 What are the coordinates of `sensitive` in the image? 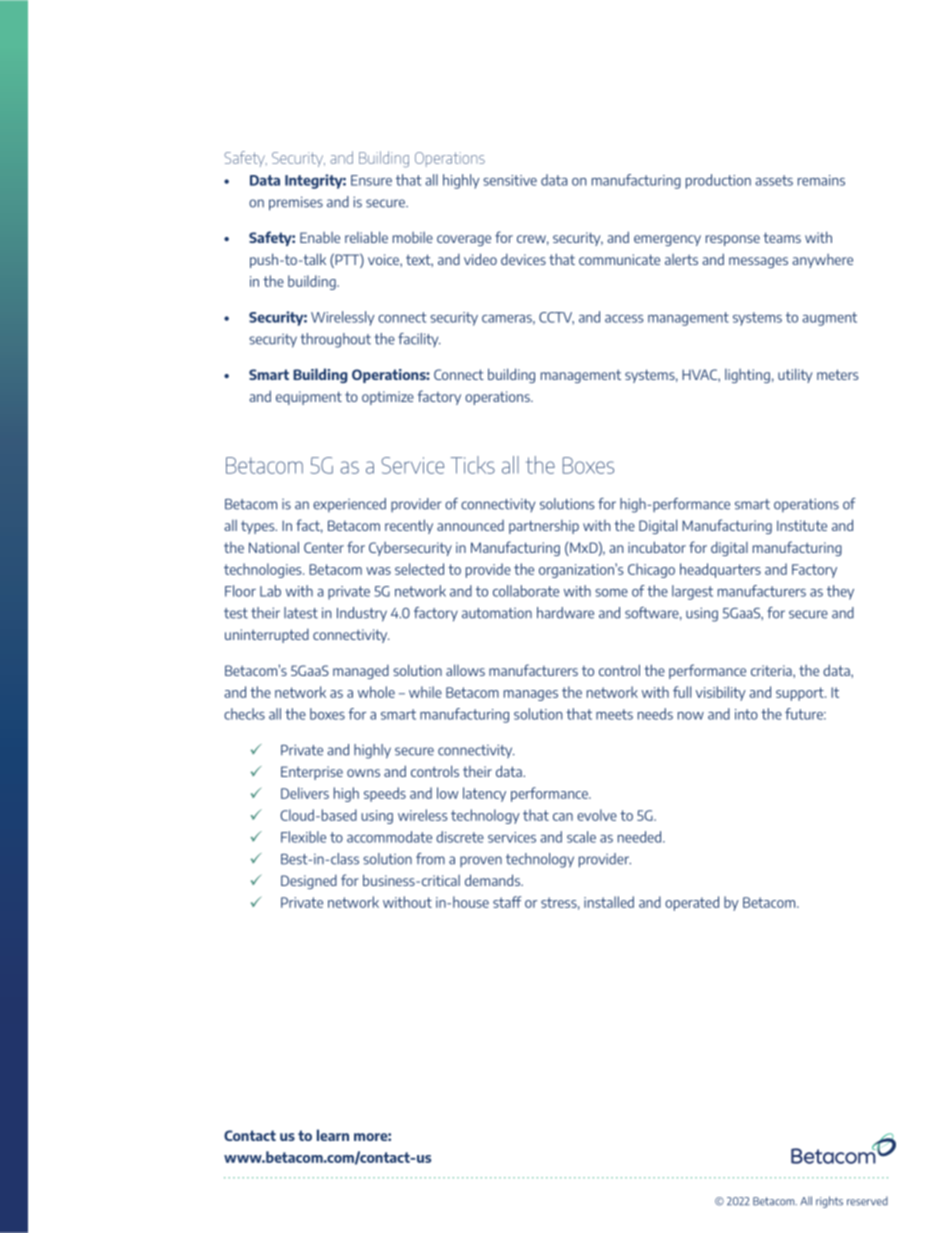 It's located at (510, 180).
